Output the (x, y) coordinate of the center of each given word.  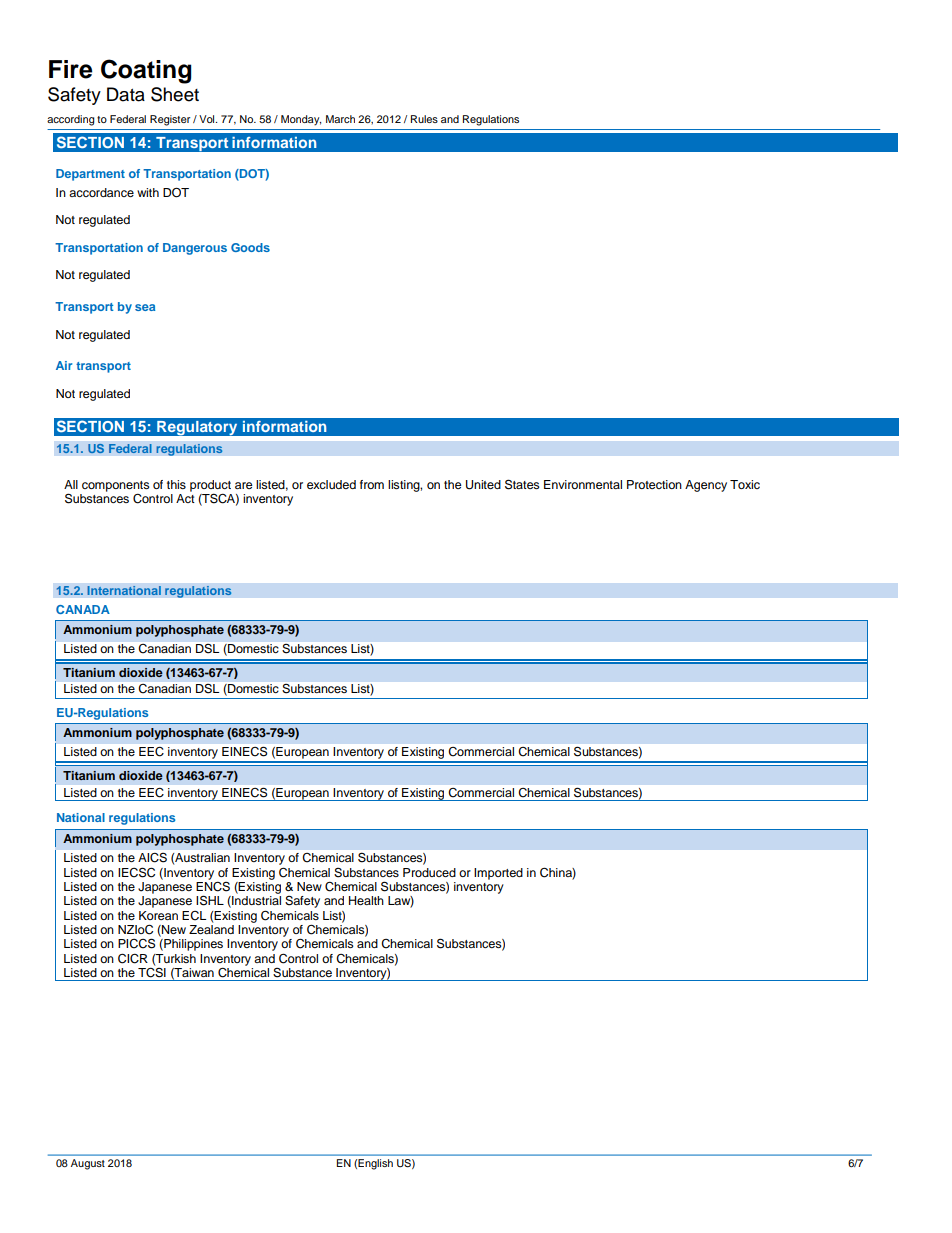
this (176, 484)
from (372, 484)
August (88, 1164)
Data (126, 94)
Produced (429, 872)
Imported (498, 874)
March (340, 119)
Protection (654, 484)
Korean (158, 915)
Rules (424, 119)
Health (366, 900)
